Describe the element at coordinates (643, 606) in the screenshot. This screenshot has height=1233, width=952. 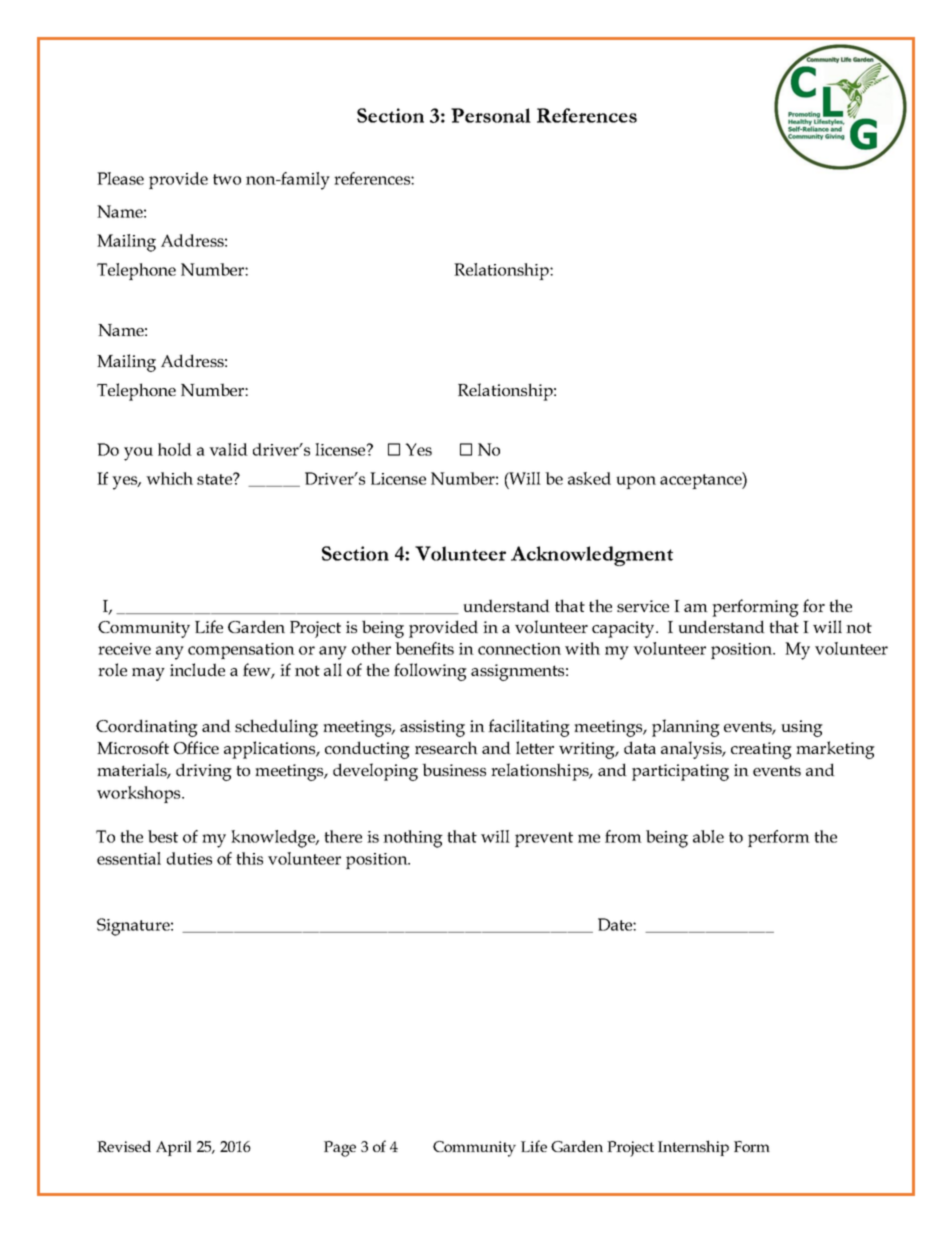
I see `service` at that location.
